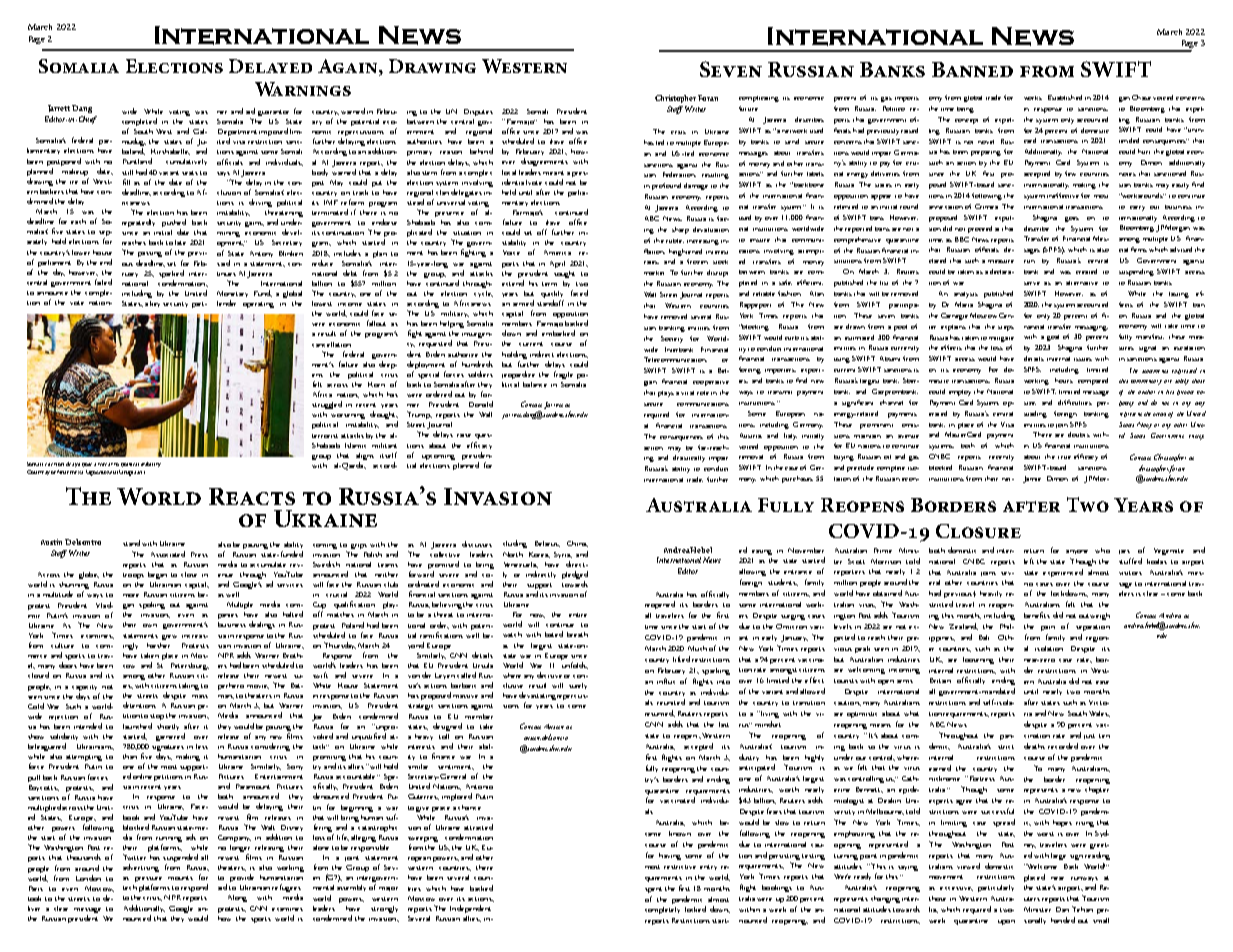 This screenshot has height=952, width=1233. I want to click on taking, so click(189, 686).
